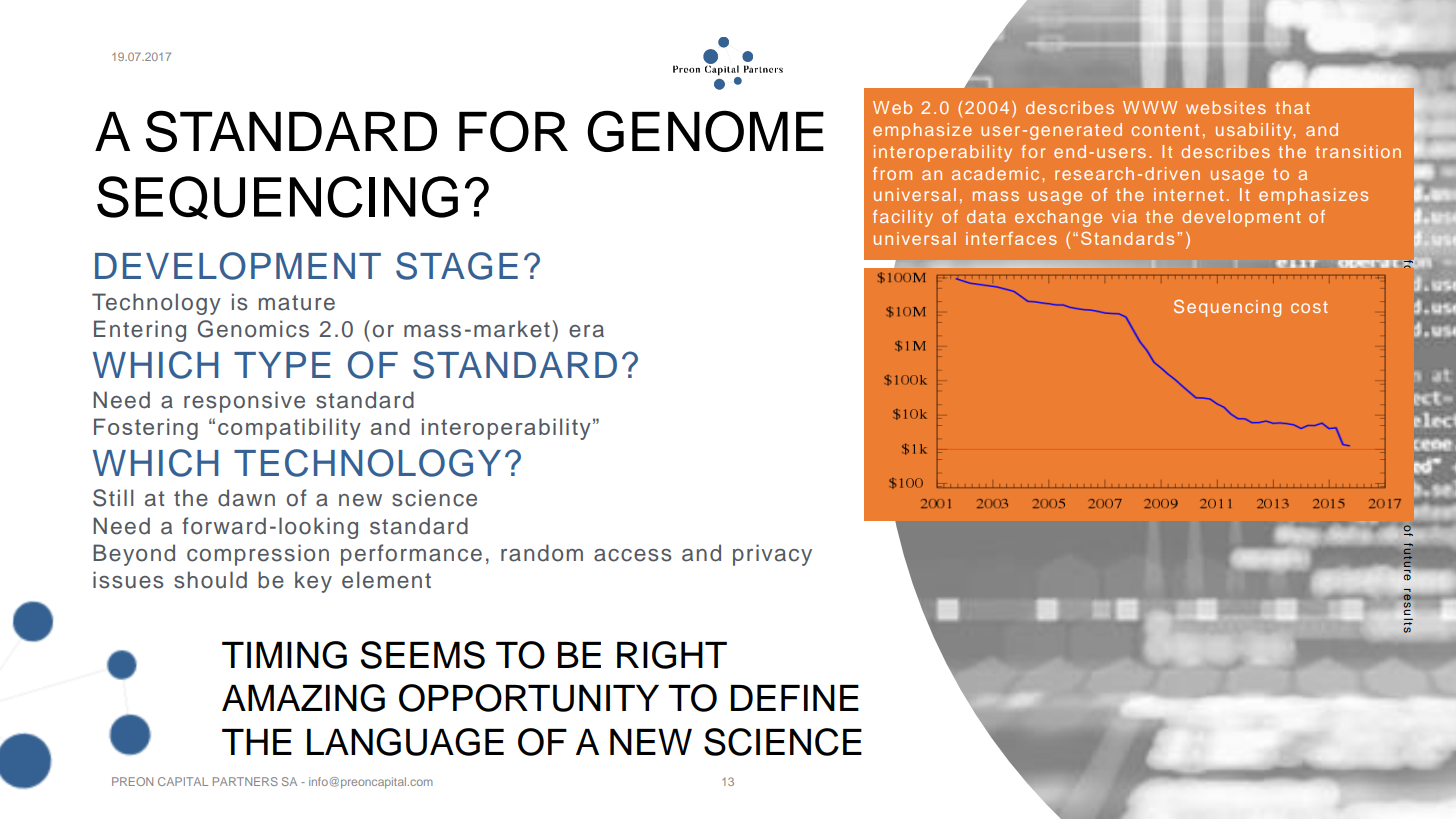 This screenshot has height=819, width=1456. Describe the element at coordinates (772, 555) in the screenshot. I see `privacy` at that location.
